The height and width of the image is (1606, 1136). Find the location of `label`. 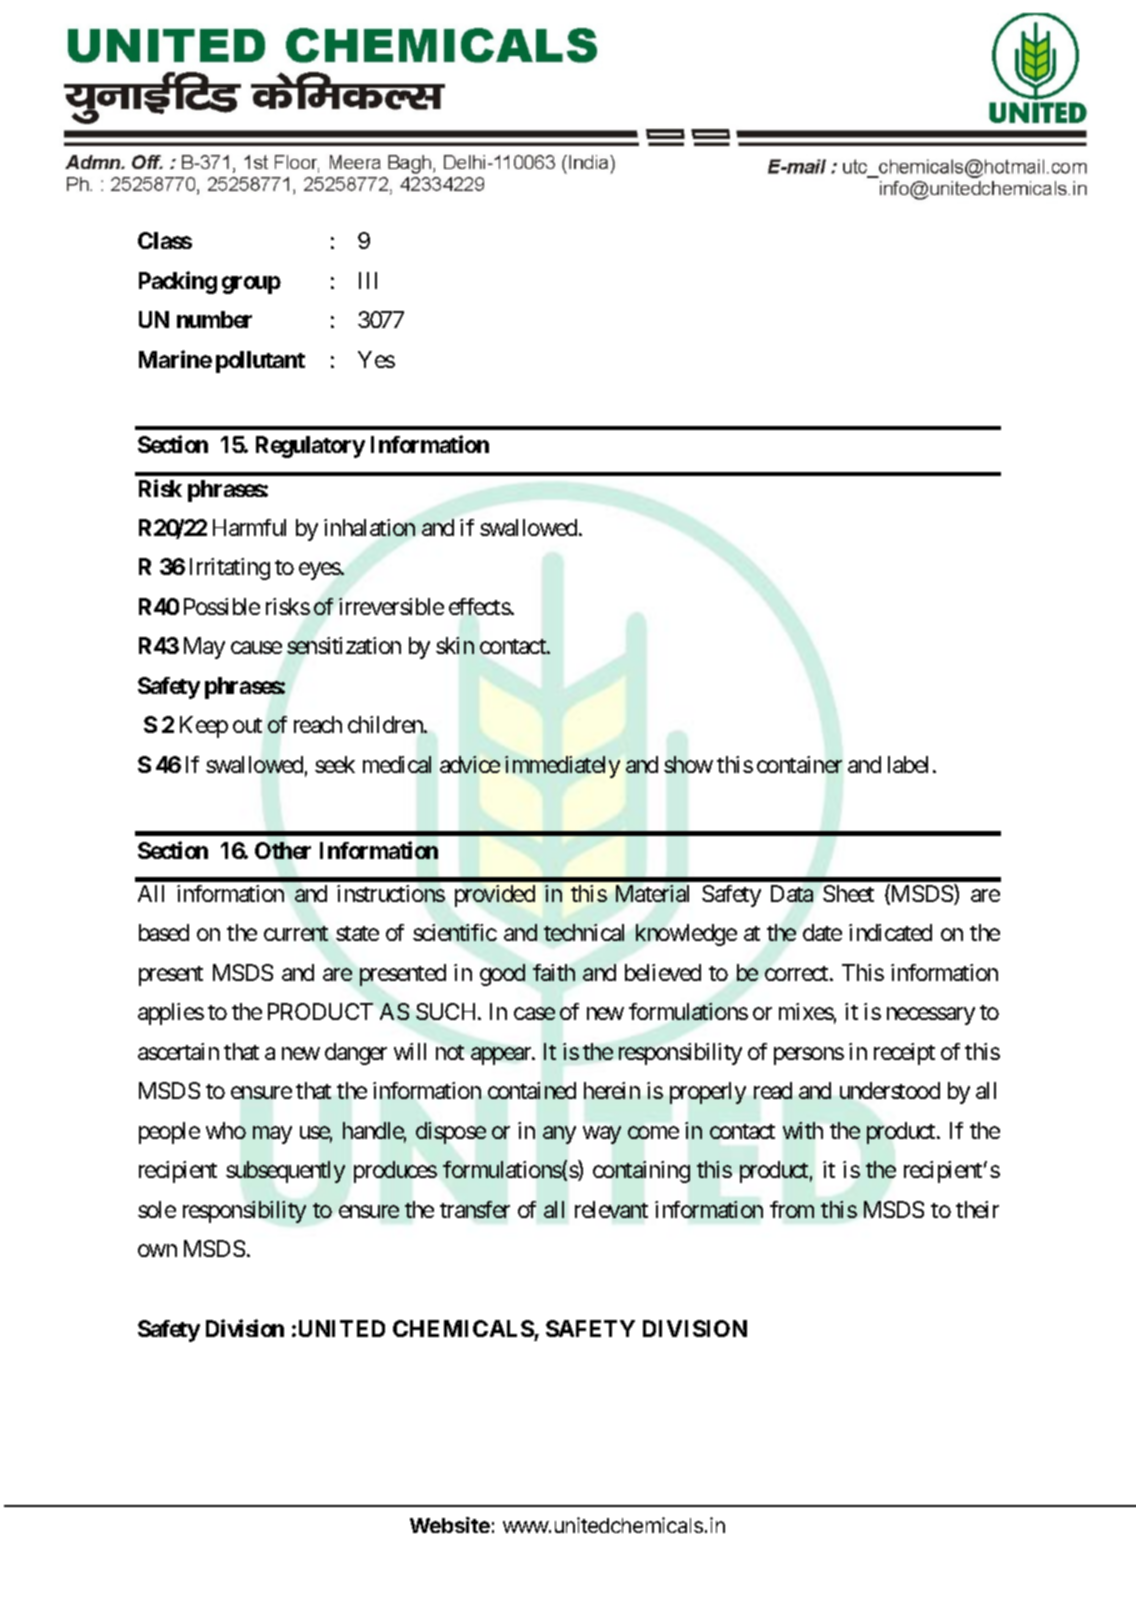

label is located at coordinates (908, 764).
